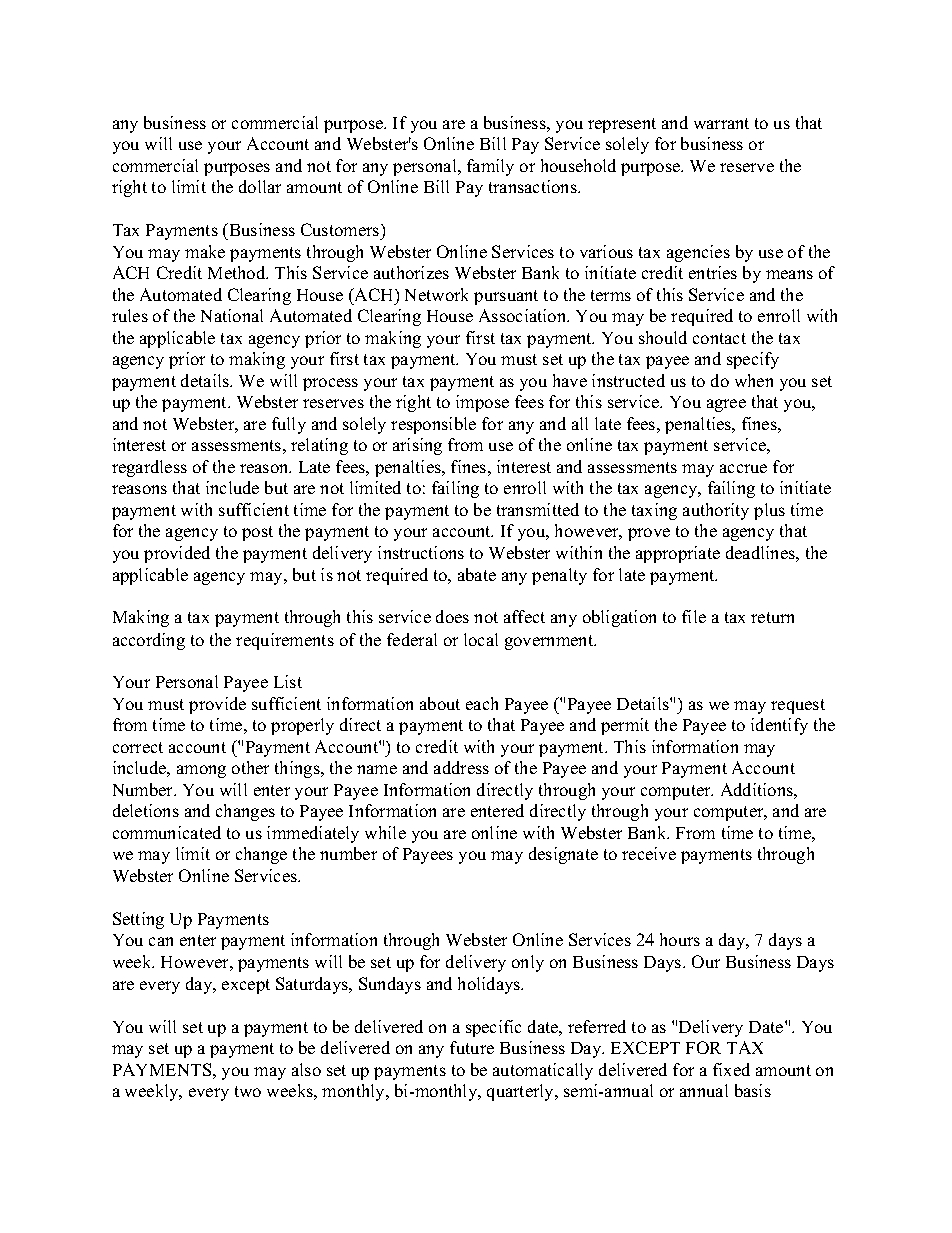  Describe the element at coordinates (149, 641) in the screenshot. I see `according` at that location.
